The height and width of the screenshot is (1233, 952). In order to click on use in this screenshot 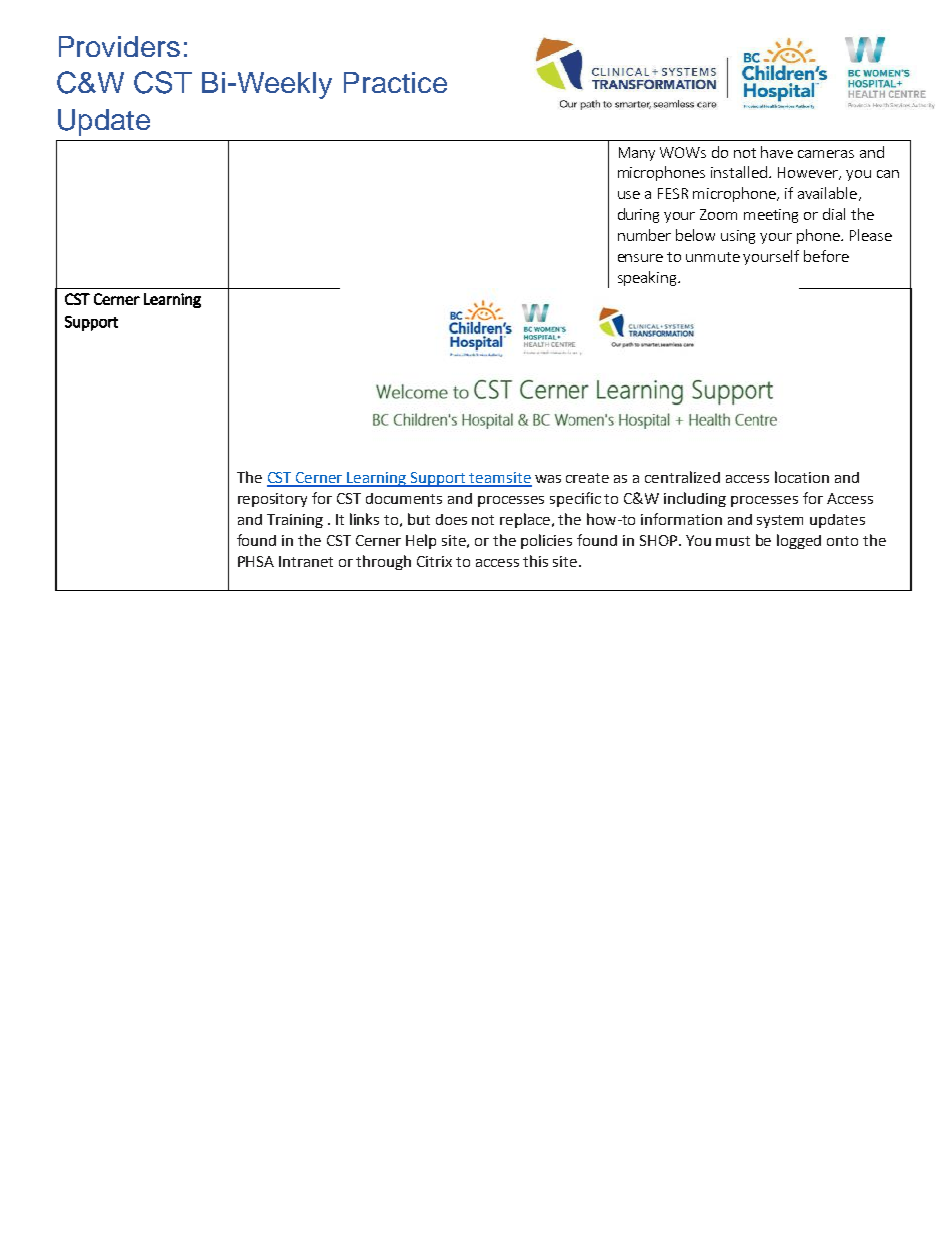, I will do `click(629, 195)`.
